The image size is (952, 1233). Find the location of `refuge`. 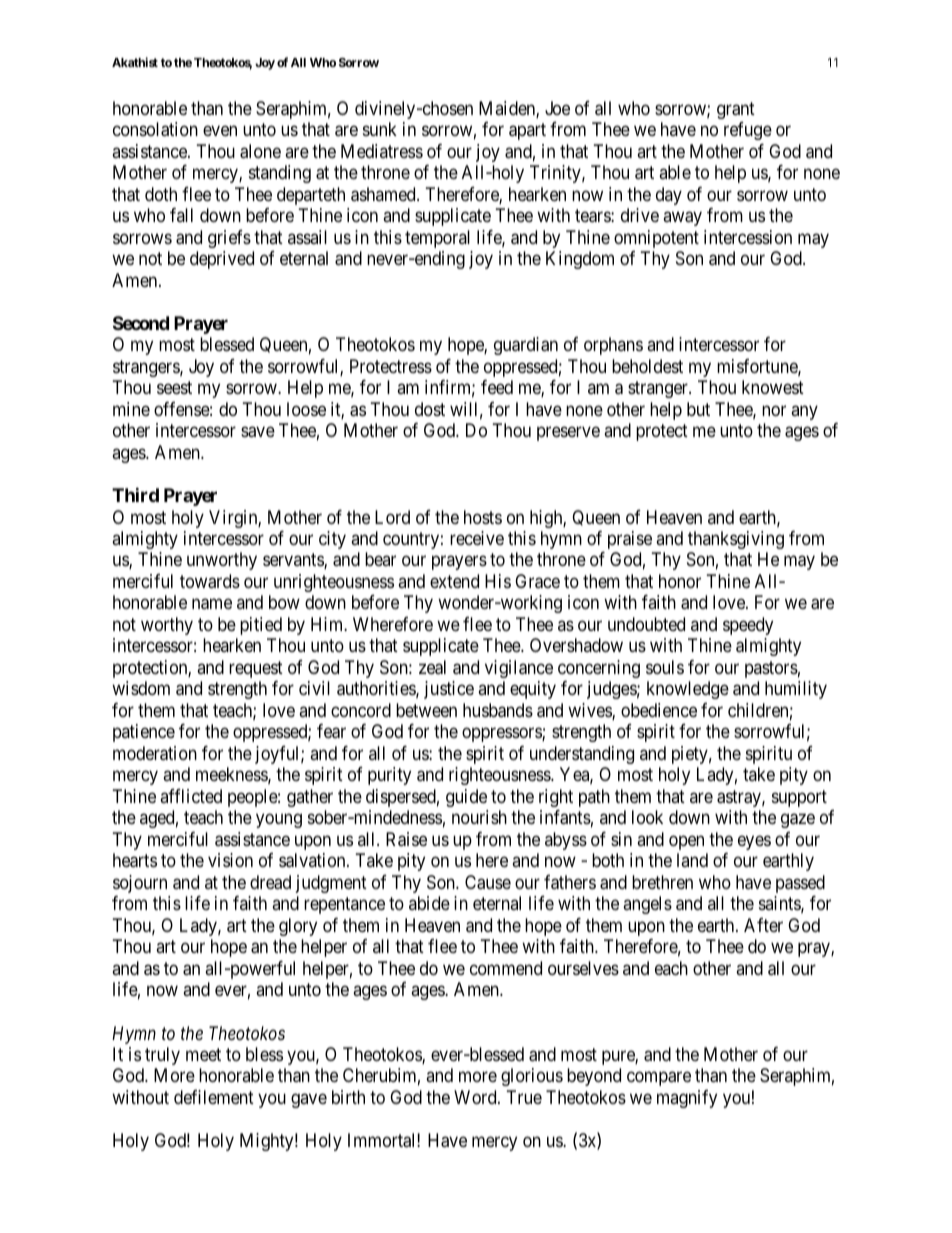

refuge is located at coordinates (748, 131).
